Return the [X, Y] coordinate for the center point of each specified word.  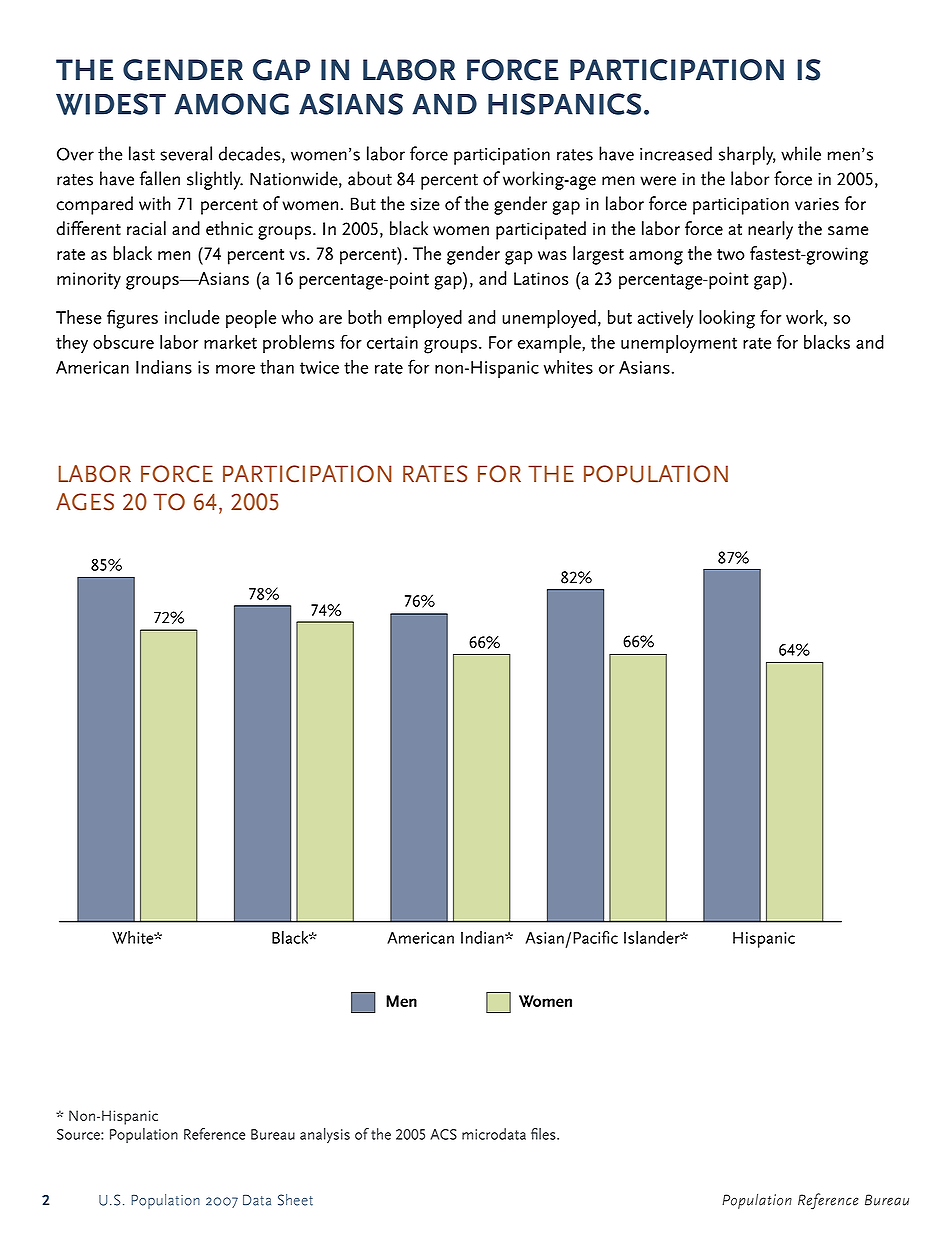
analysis [325, 1135]
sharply [747, 155]
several [186, 153]
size [425, 204]
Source [79, 1134]
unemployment [679, 344]
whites [568, 367]
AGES [85, 502]
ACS [443, 1134]
